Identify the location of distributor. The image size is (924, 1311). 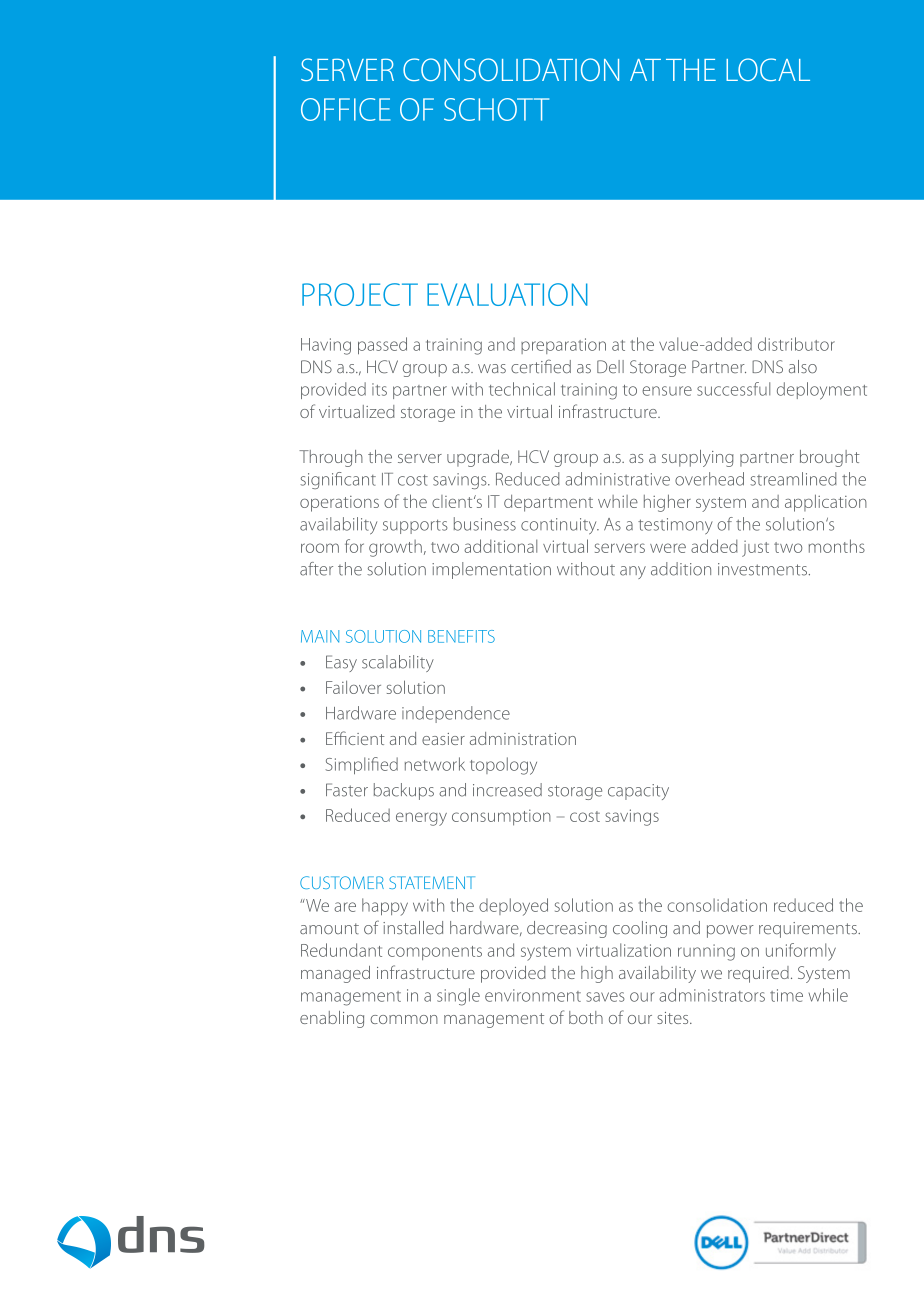
(796, 344).
